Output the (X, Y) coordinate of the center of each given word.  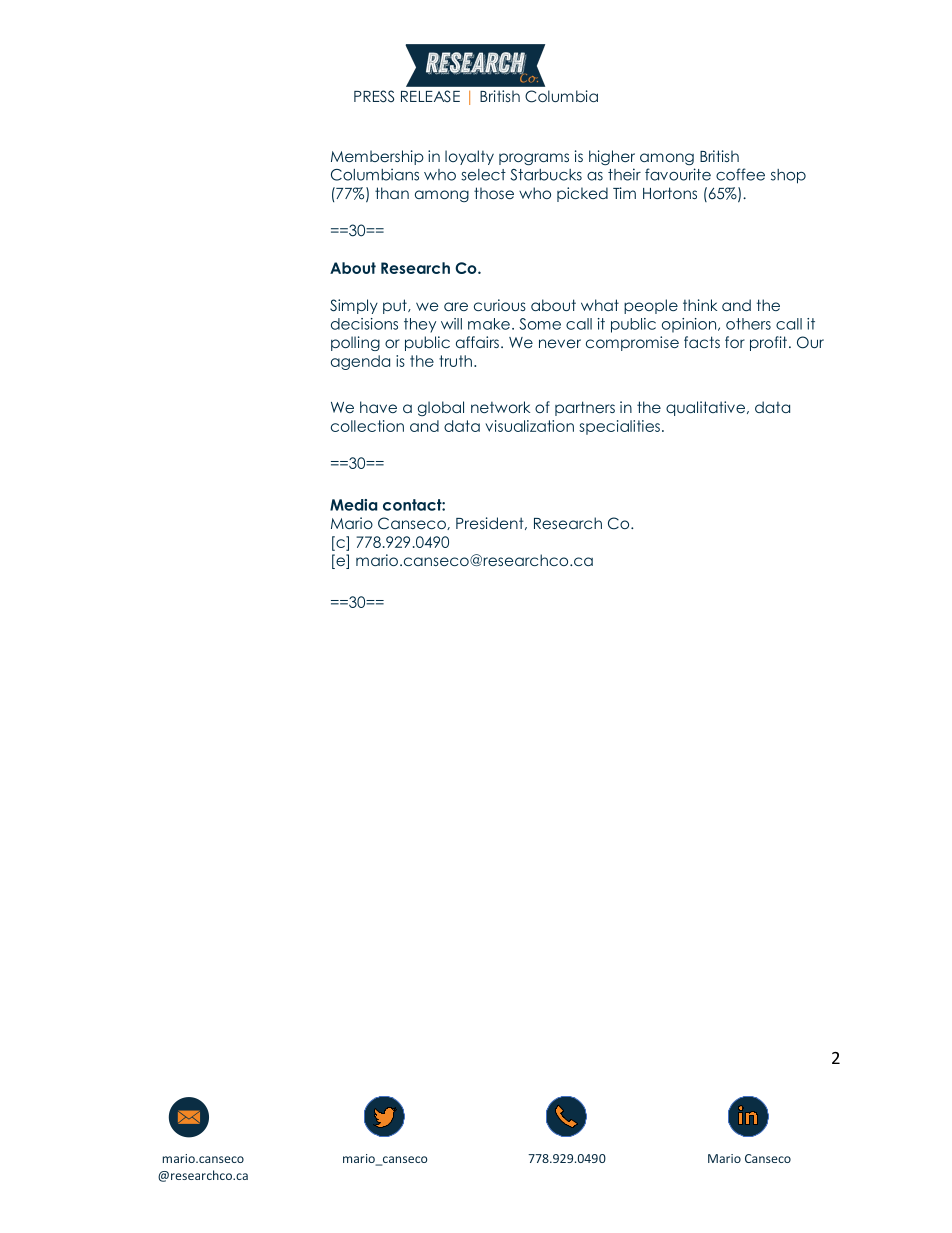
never (560, 343)
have (378, 407)
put (396, 306)
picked (582, 194)
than (392, 193)
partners (585, 408)
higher (612, 157)
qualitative (705, 408)
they (420, 325)
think (700, 305)
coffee (740, 174)
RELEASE (430, 96)
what (600, 305)
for (735, 342)
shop (788, 176)
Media (353, 505)
